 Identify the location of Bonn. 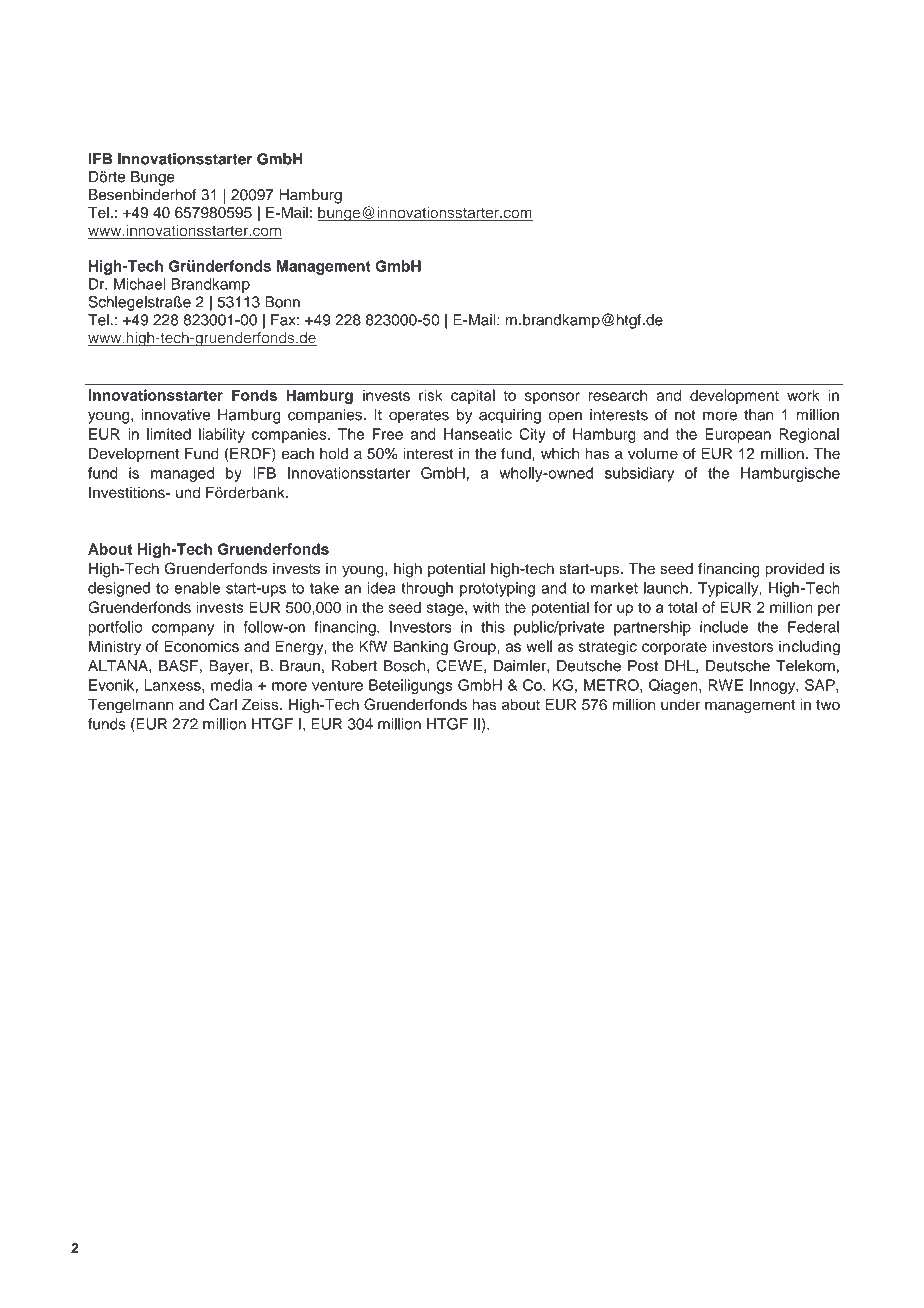
(282, 302).
